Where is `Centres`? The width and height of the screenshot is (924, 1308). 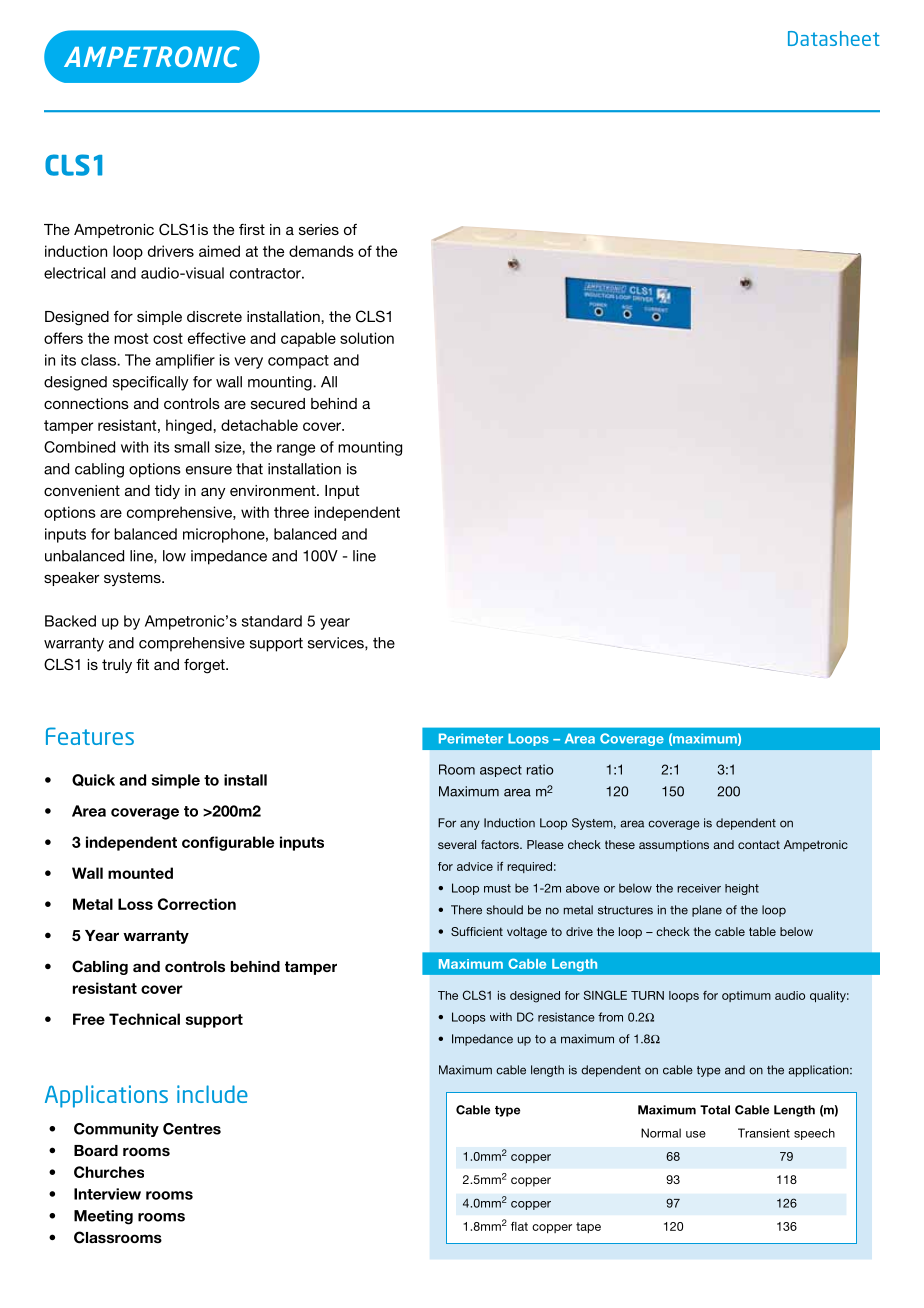 Centres is located at coordinates (192, 1129).
